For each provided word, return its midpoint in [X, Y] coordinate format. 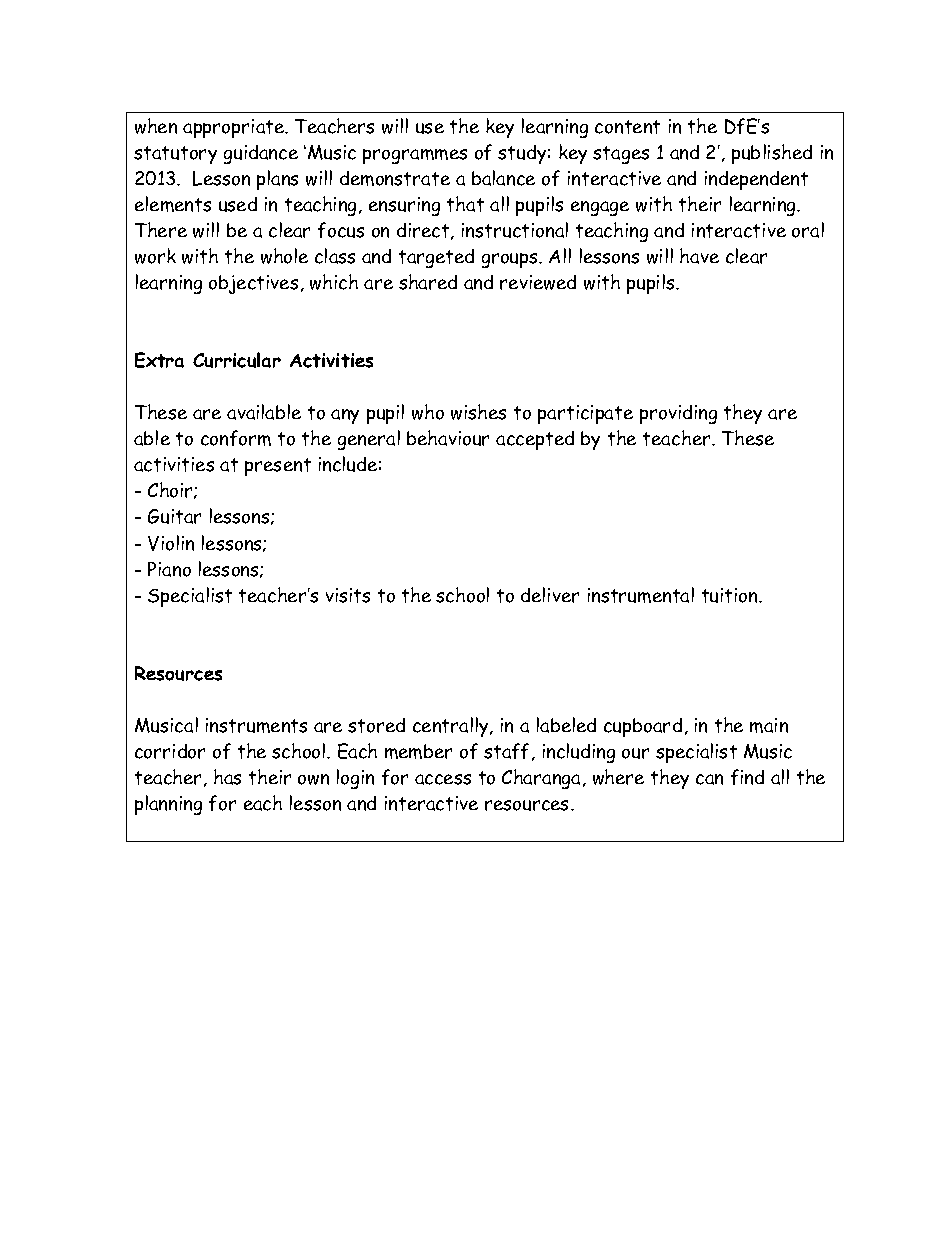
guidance [261, 154]
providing [678, 414]
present [278, 467]
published [772, 154]
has [227, 777]
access [443, 779]
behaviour [448, 438]
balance [503, 178]
